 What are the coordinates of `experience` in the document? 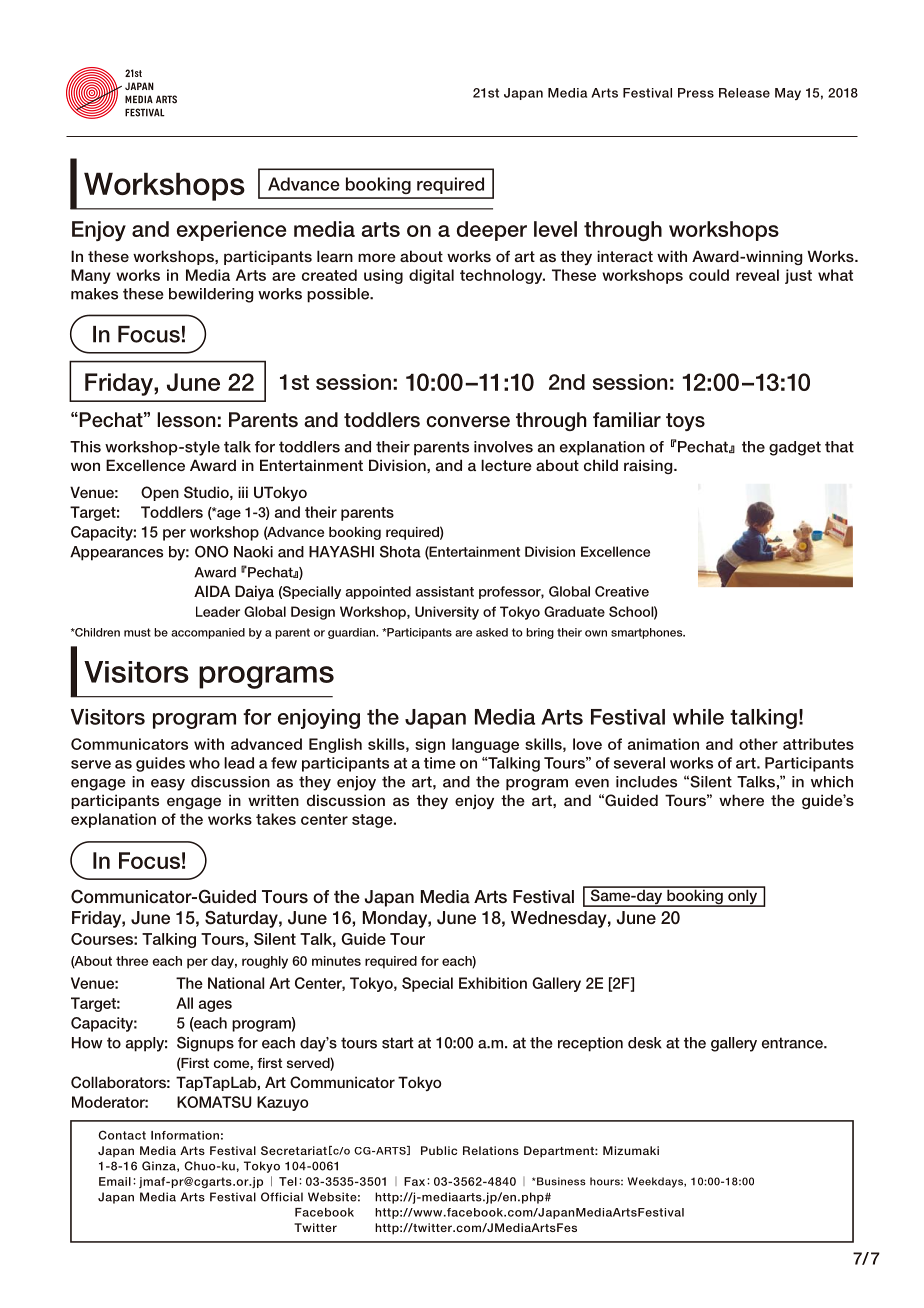 It's located at (231, 231).
